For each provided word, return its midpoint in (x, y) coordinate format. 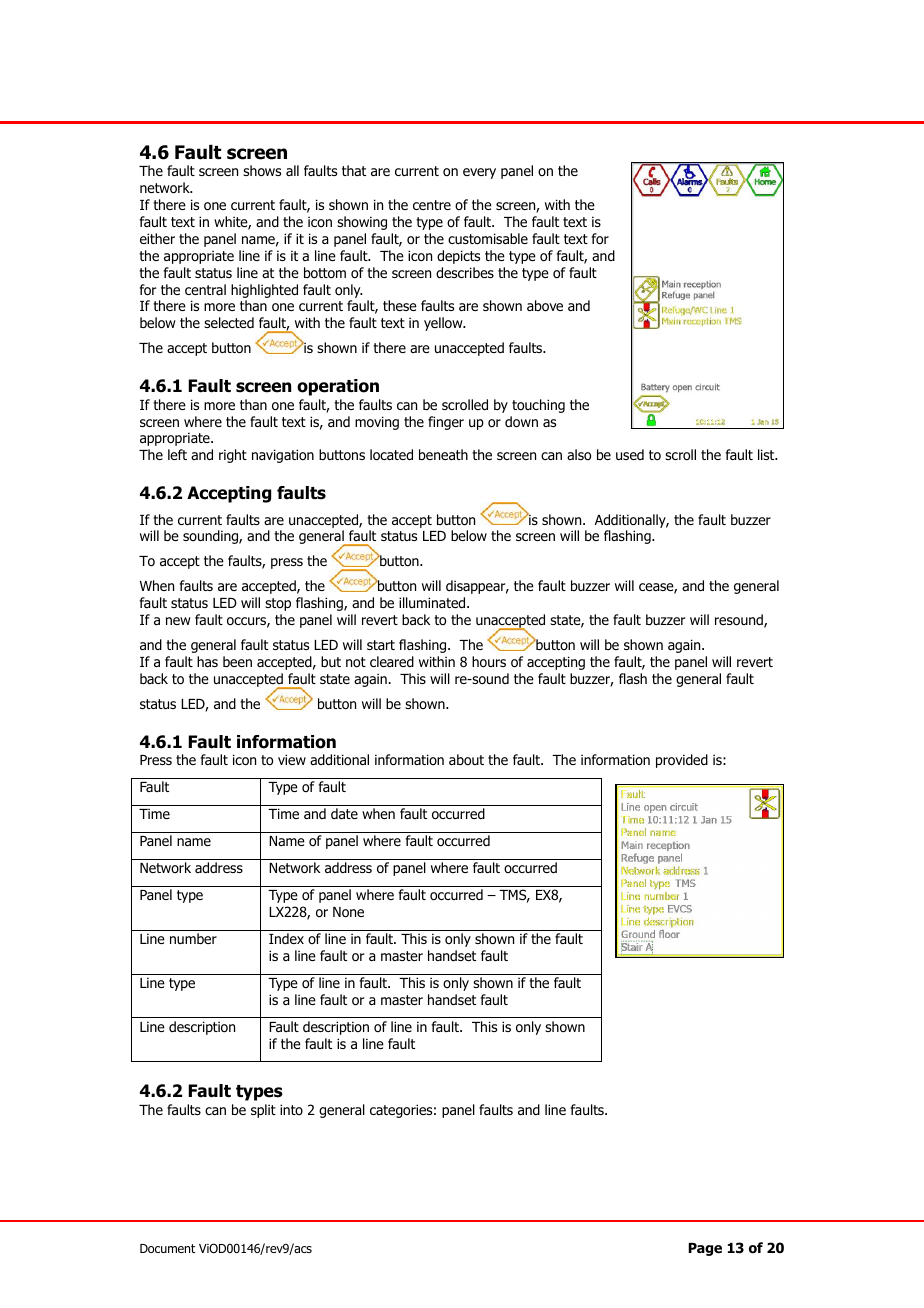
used (630, 454)
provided (682, 761)
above (545, 306)
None (348, 912)
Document (167, 1248)
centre (432, 205)
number (193, 938)
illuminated (433, 602)
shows (262, 171)
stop (278, 604)
